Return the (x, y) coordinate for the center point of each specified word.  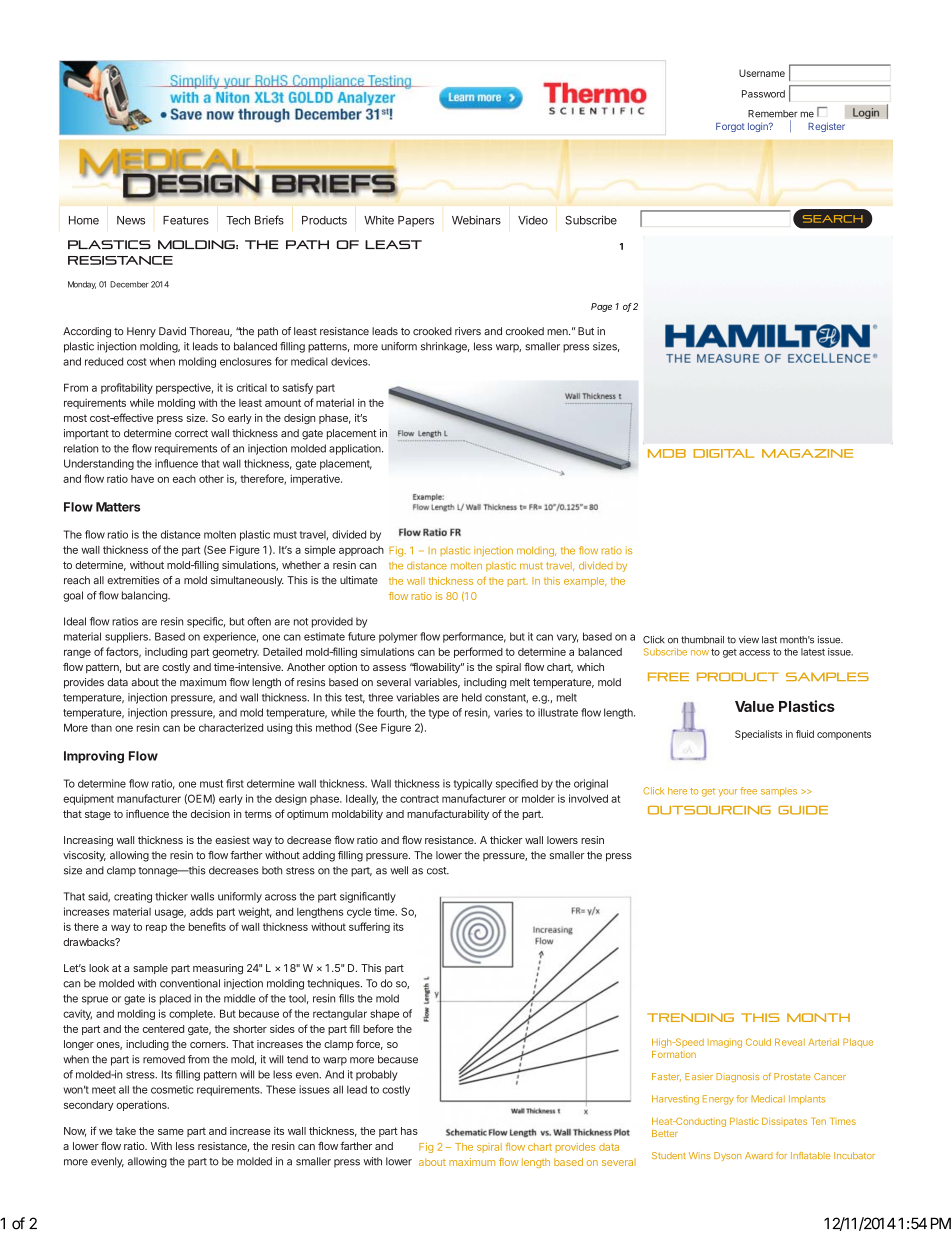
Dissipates (784, 1122)
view (749, 640)
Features (186, 220)
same (171, 1132)
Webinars (476, 220)
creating (133, 897)
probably (377, 1075)
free (748, 791)
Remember (773, 114)
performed (478, 652)
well (399, 870)
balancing (145, 596)
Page (601, 307)
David (172, 331)
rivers (468, 331)
